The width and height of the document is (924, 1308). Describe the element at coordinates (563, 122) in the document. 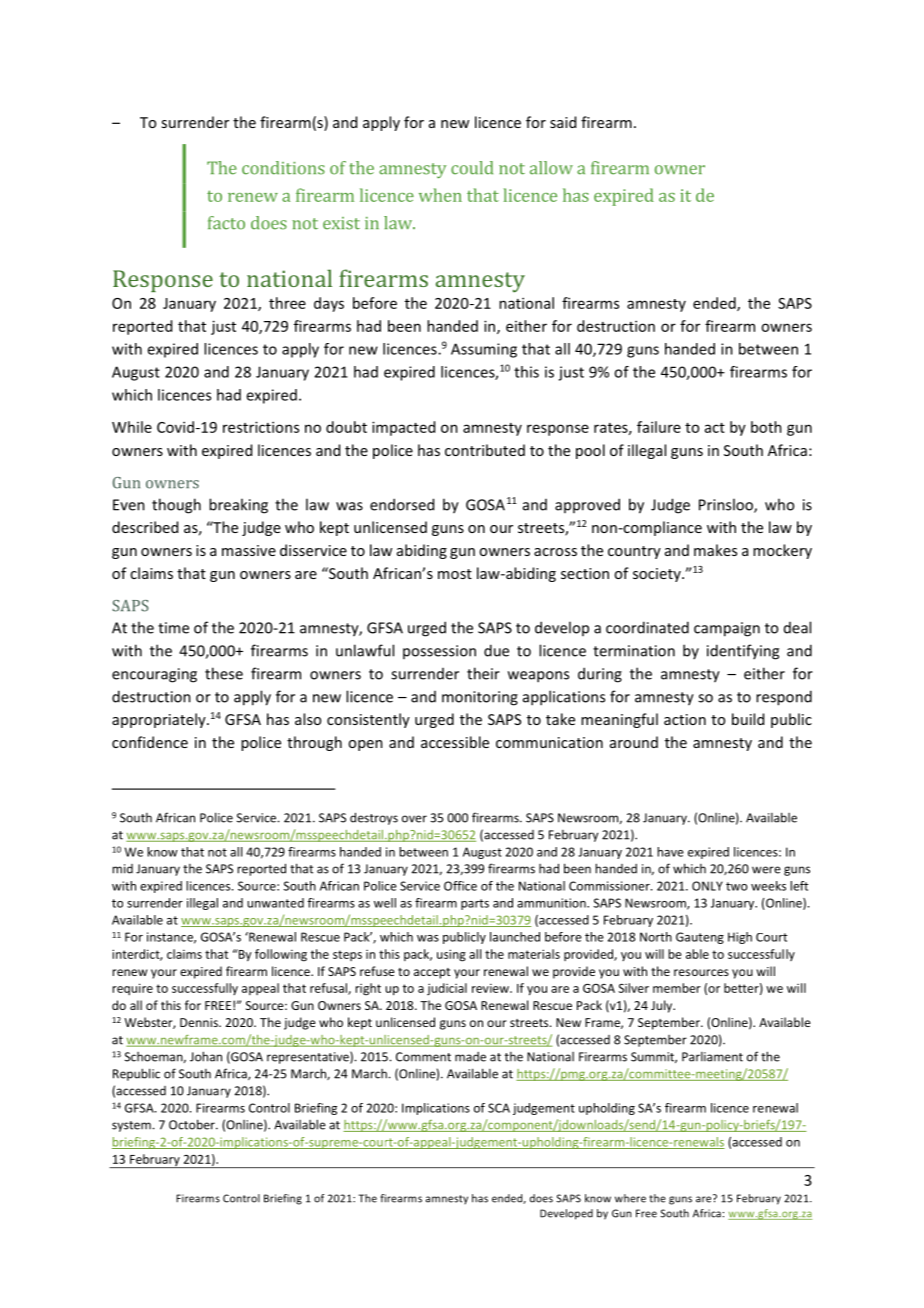

I see `said` at that location.
